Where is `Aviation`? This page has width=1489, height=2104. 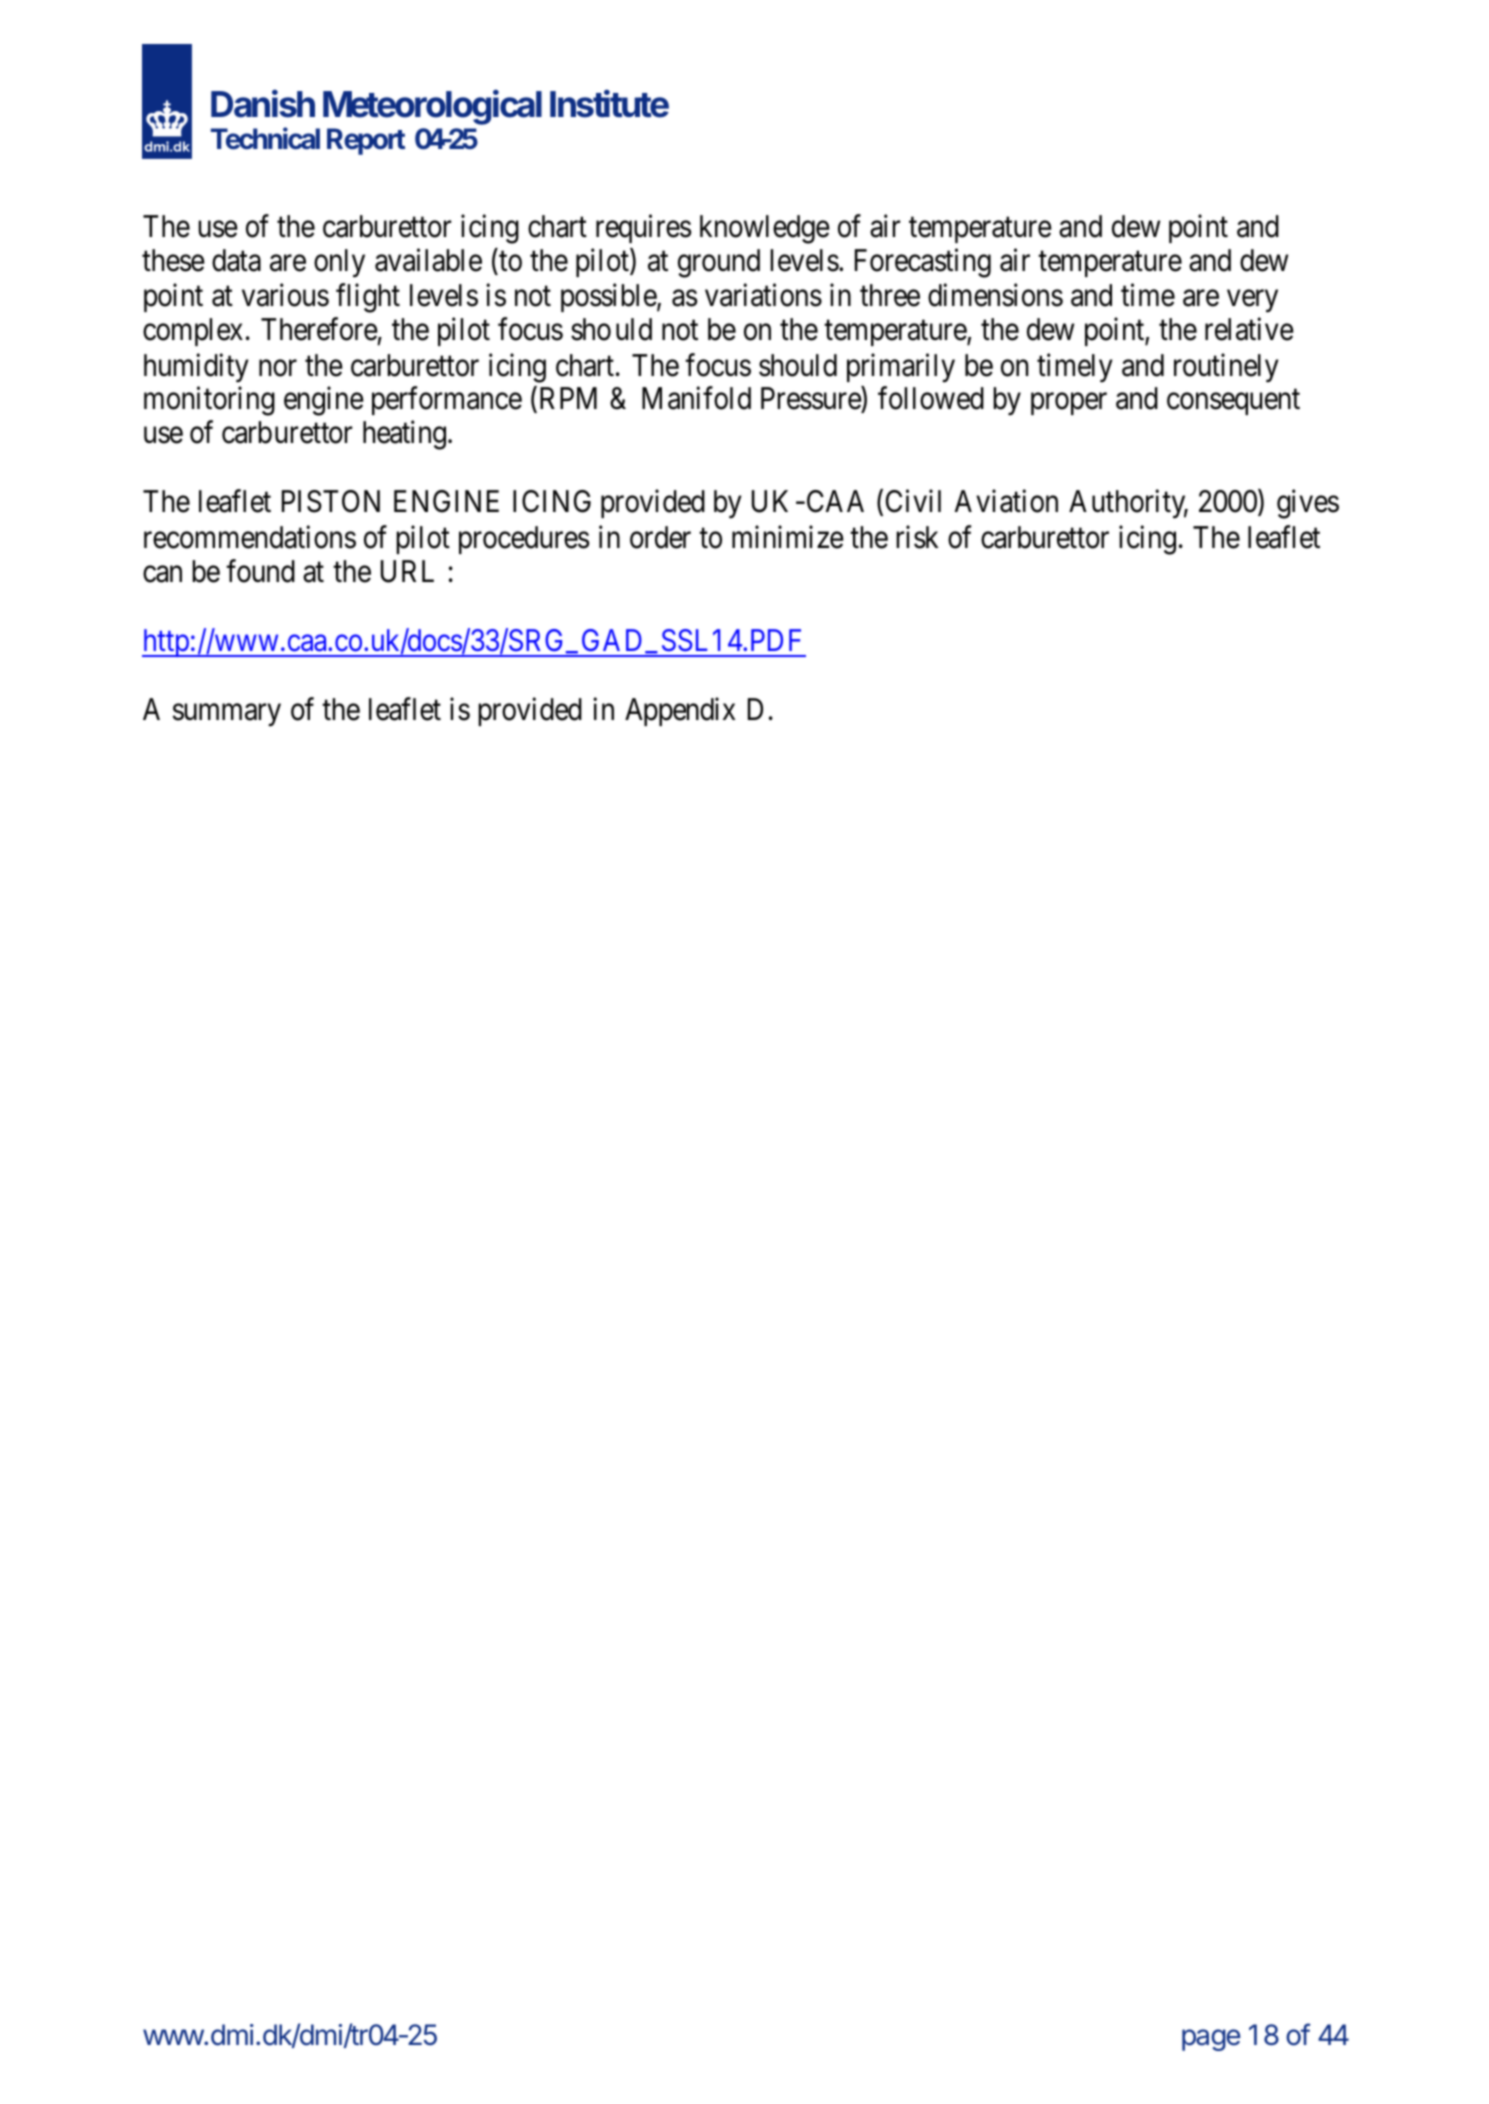
Aviation is located at coordinates (1006, 501).
